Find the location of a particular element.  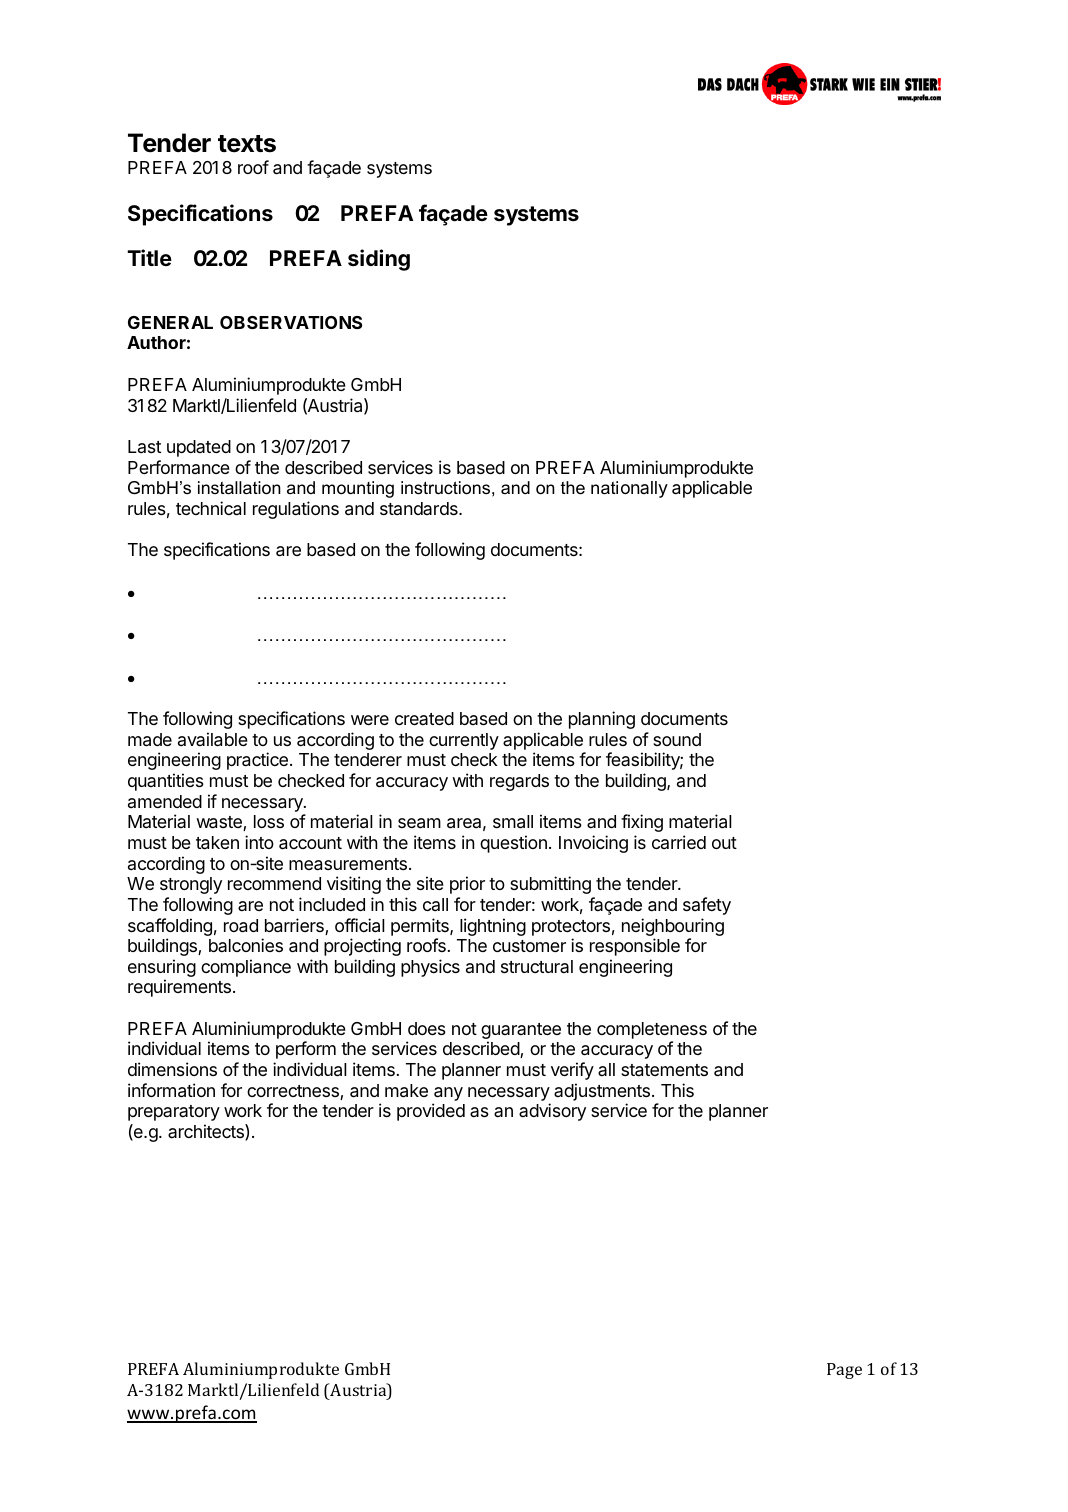

technical is located at coordinates (211, 508).
